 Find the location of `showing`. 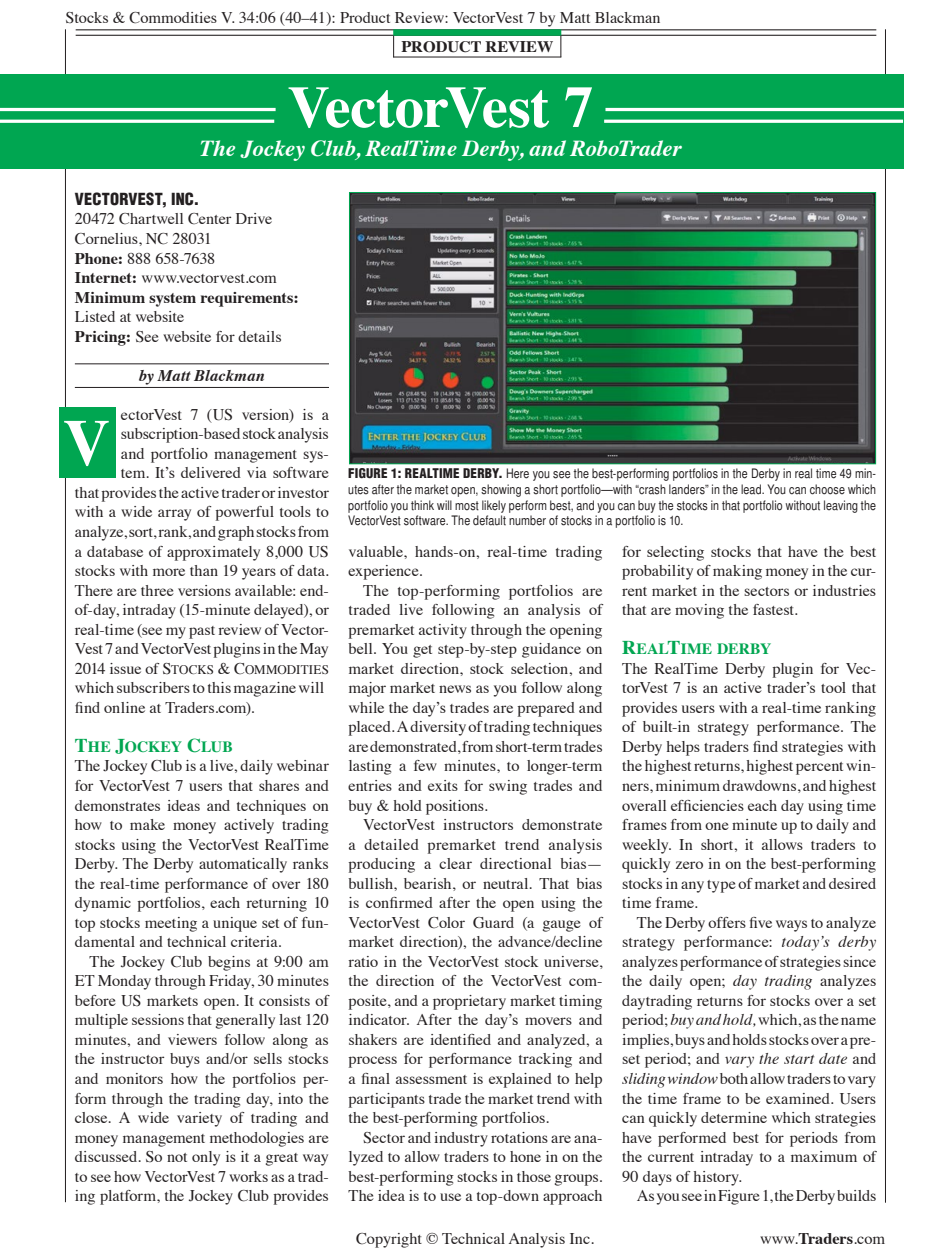

showing is located at coordinates (501, 490).
